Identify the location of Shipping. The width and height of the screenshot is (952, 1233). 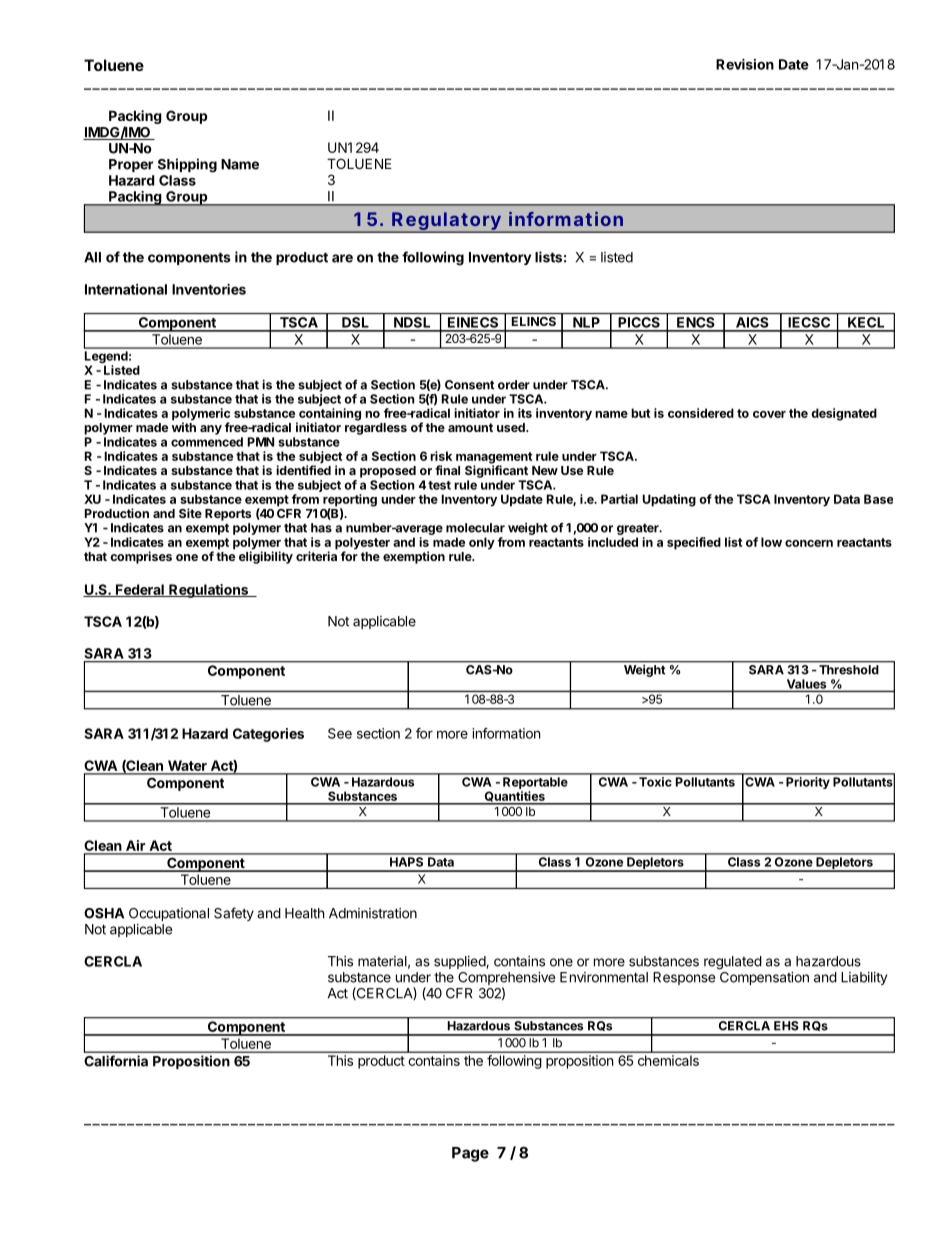
(187, 165).
